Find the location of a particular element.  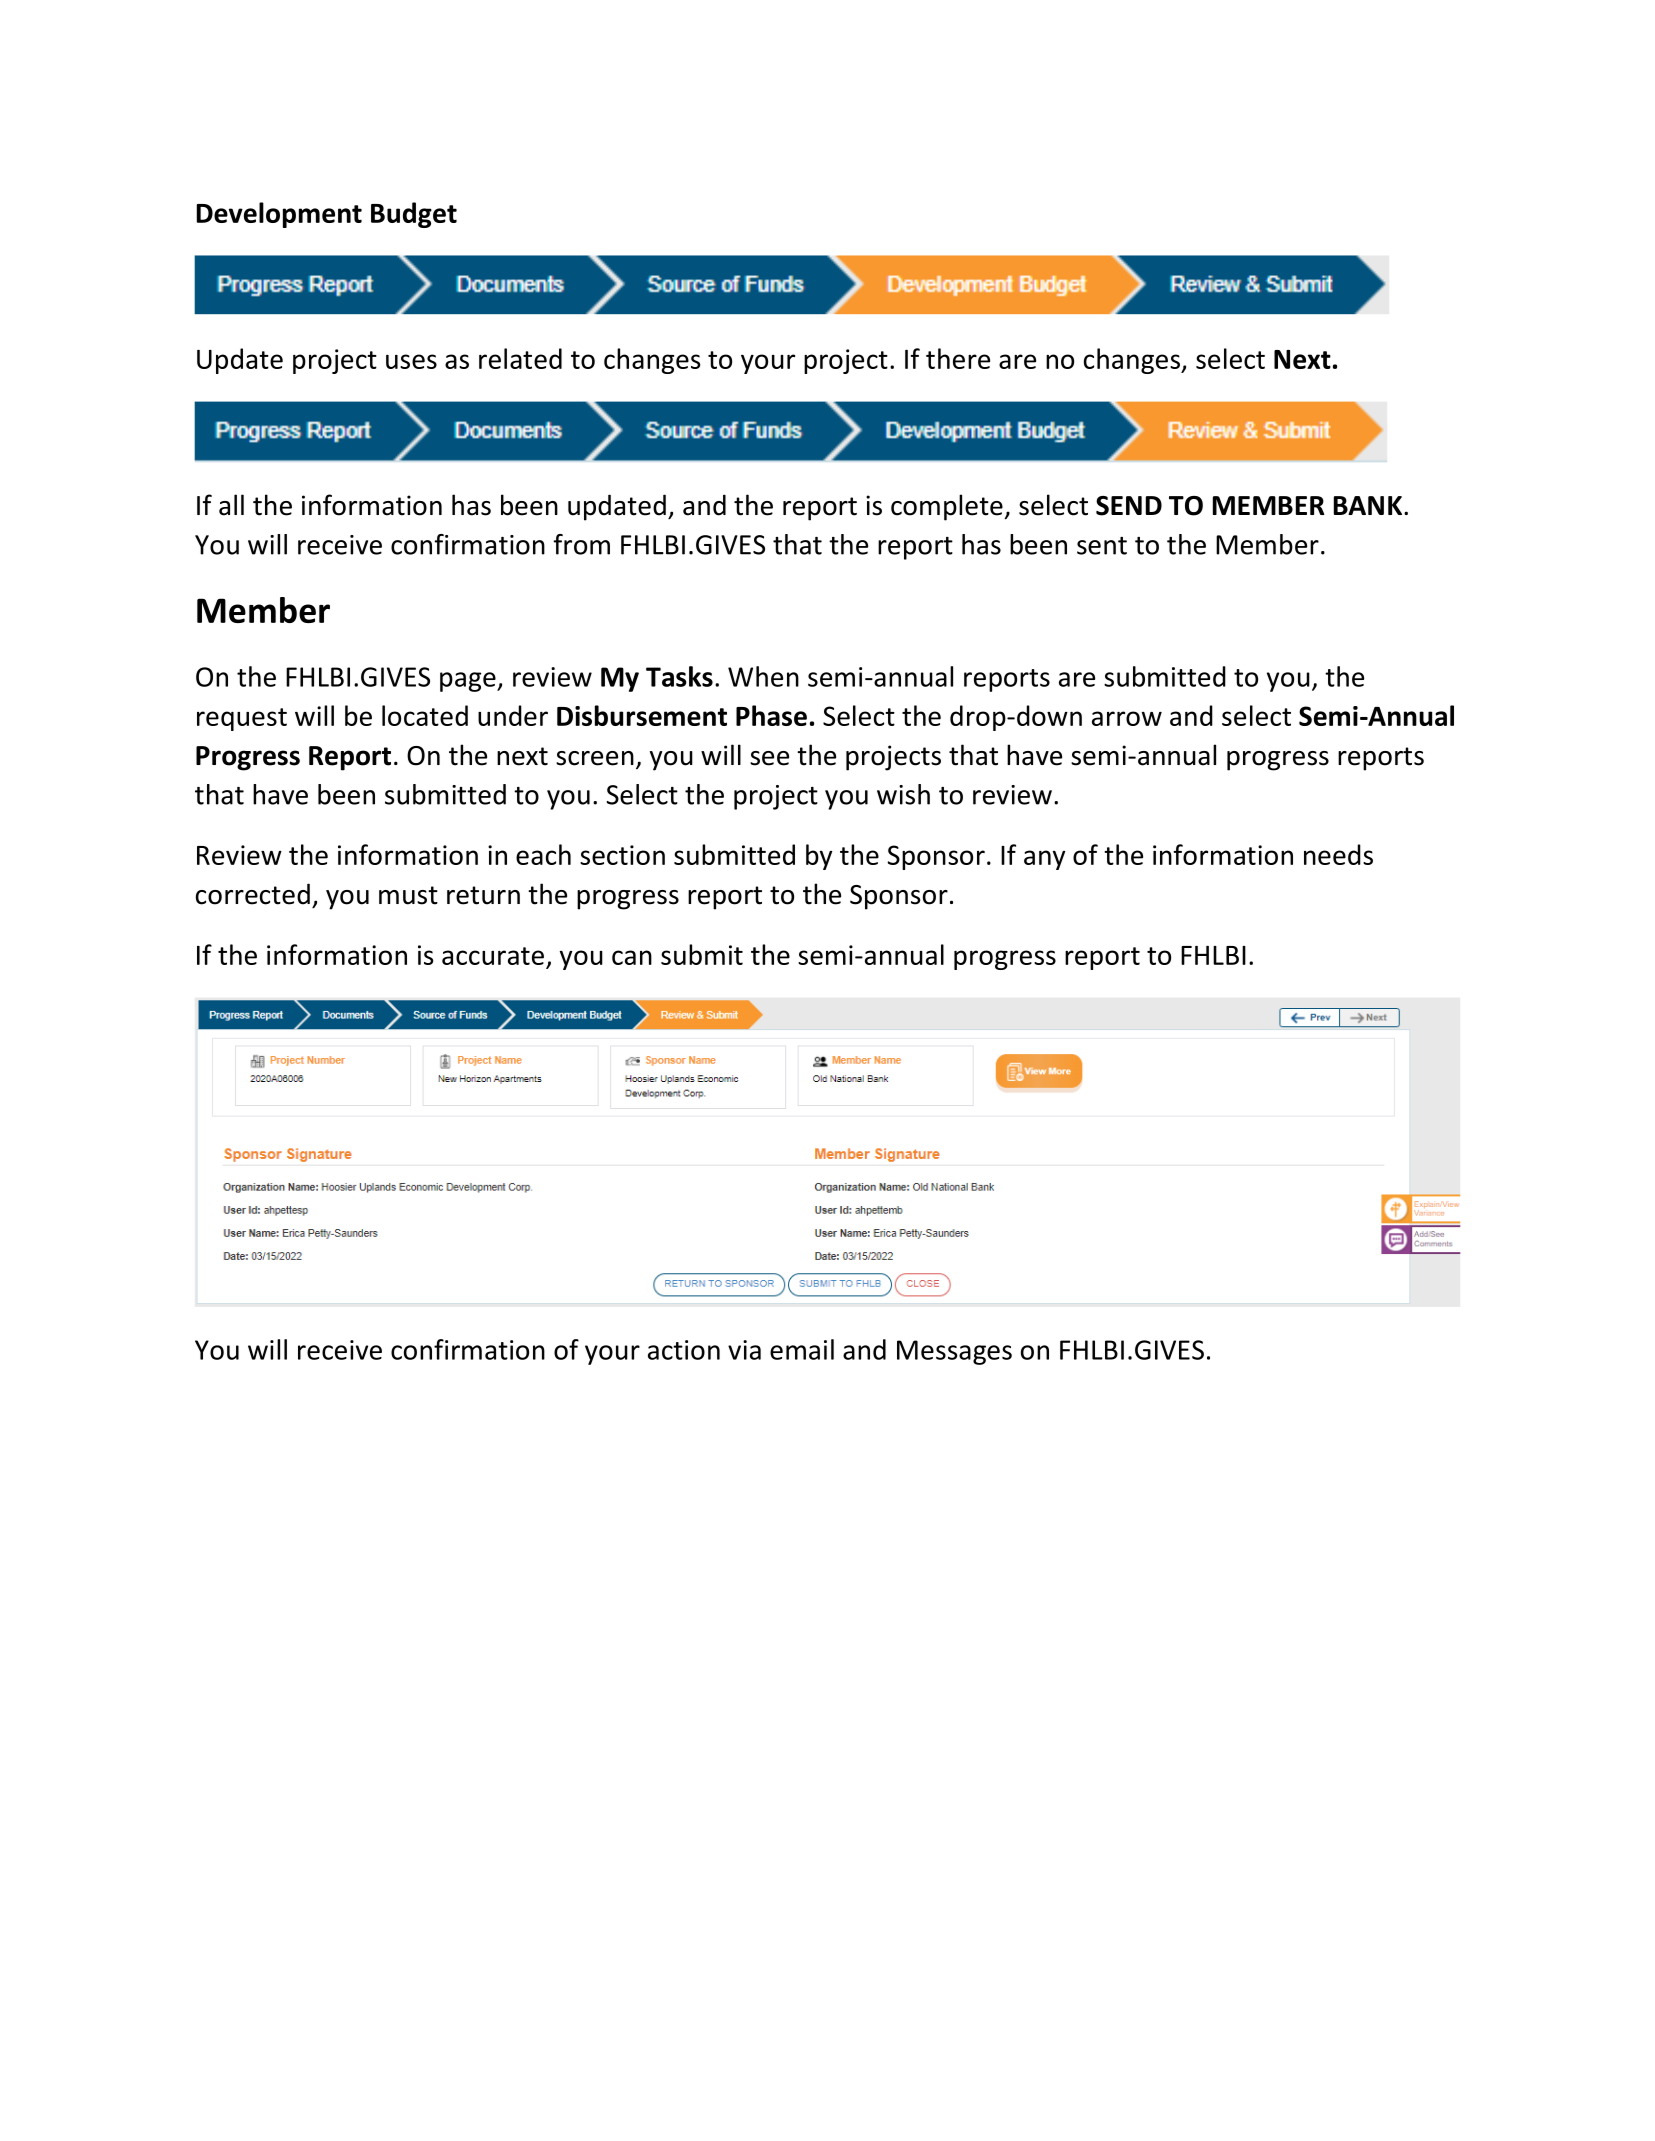

action is located at coordinates (684, 1350).
